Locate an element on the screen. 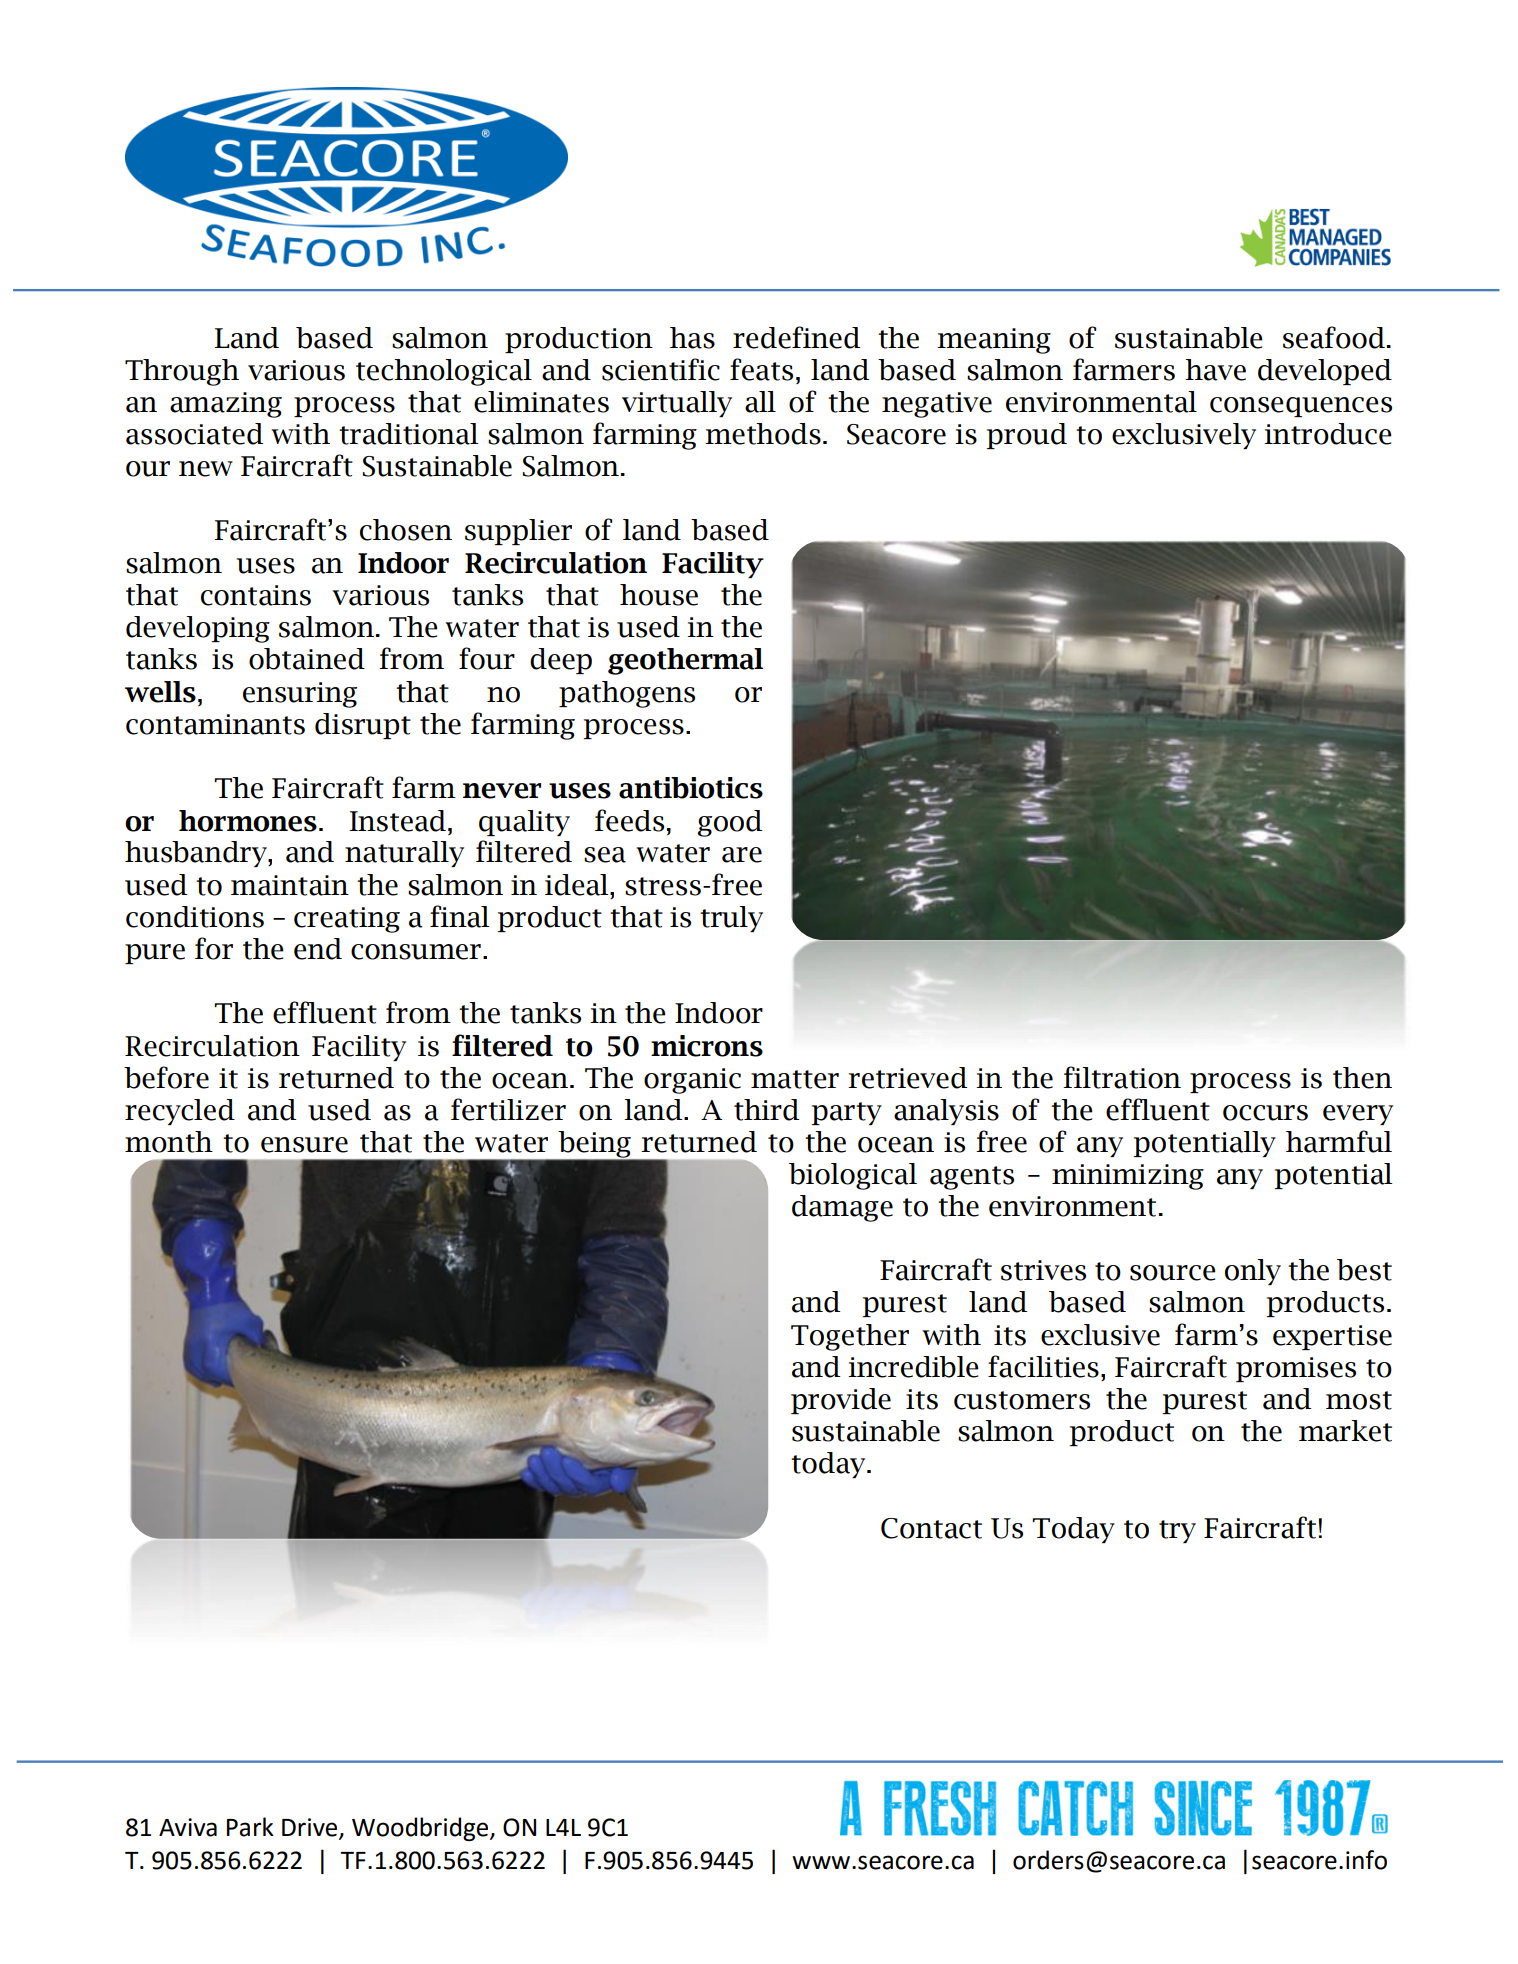 The width and height of the screenshot is (1518, 1964). obtained is located at coordinates (307, 659).
